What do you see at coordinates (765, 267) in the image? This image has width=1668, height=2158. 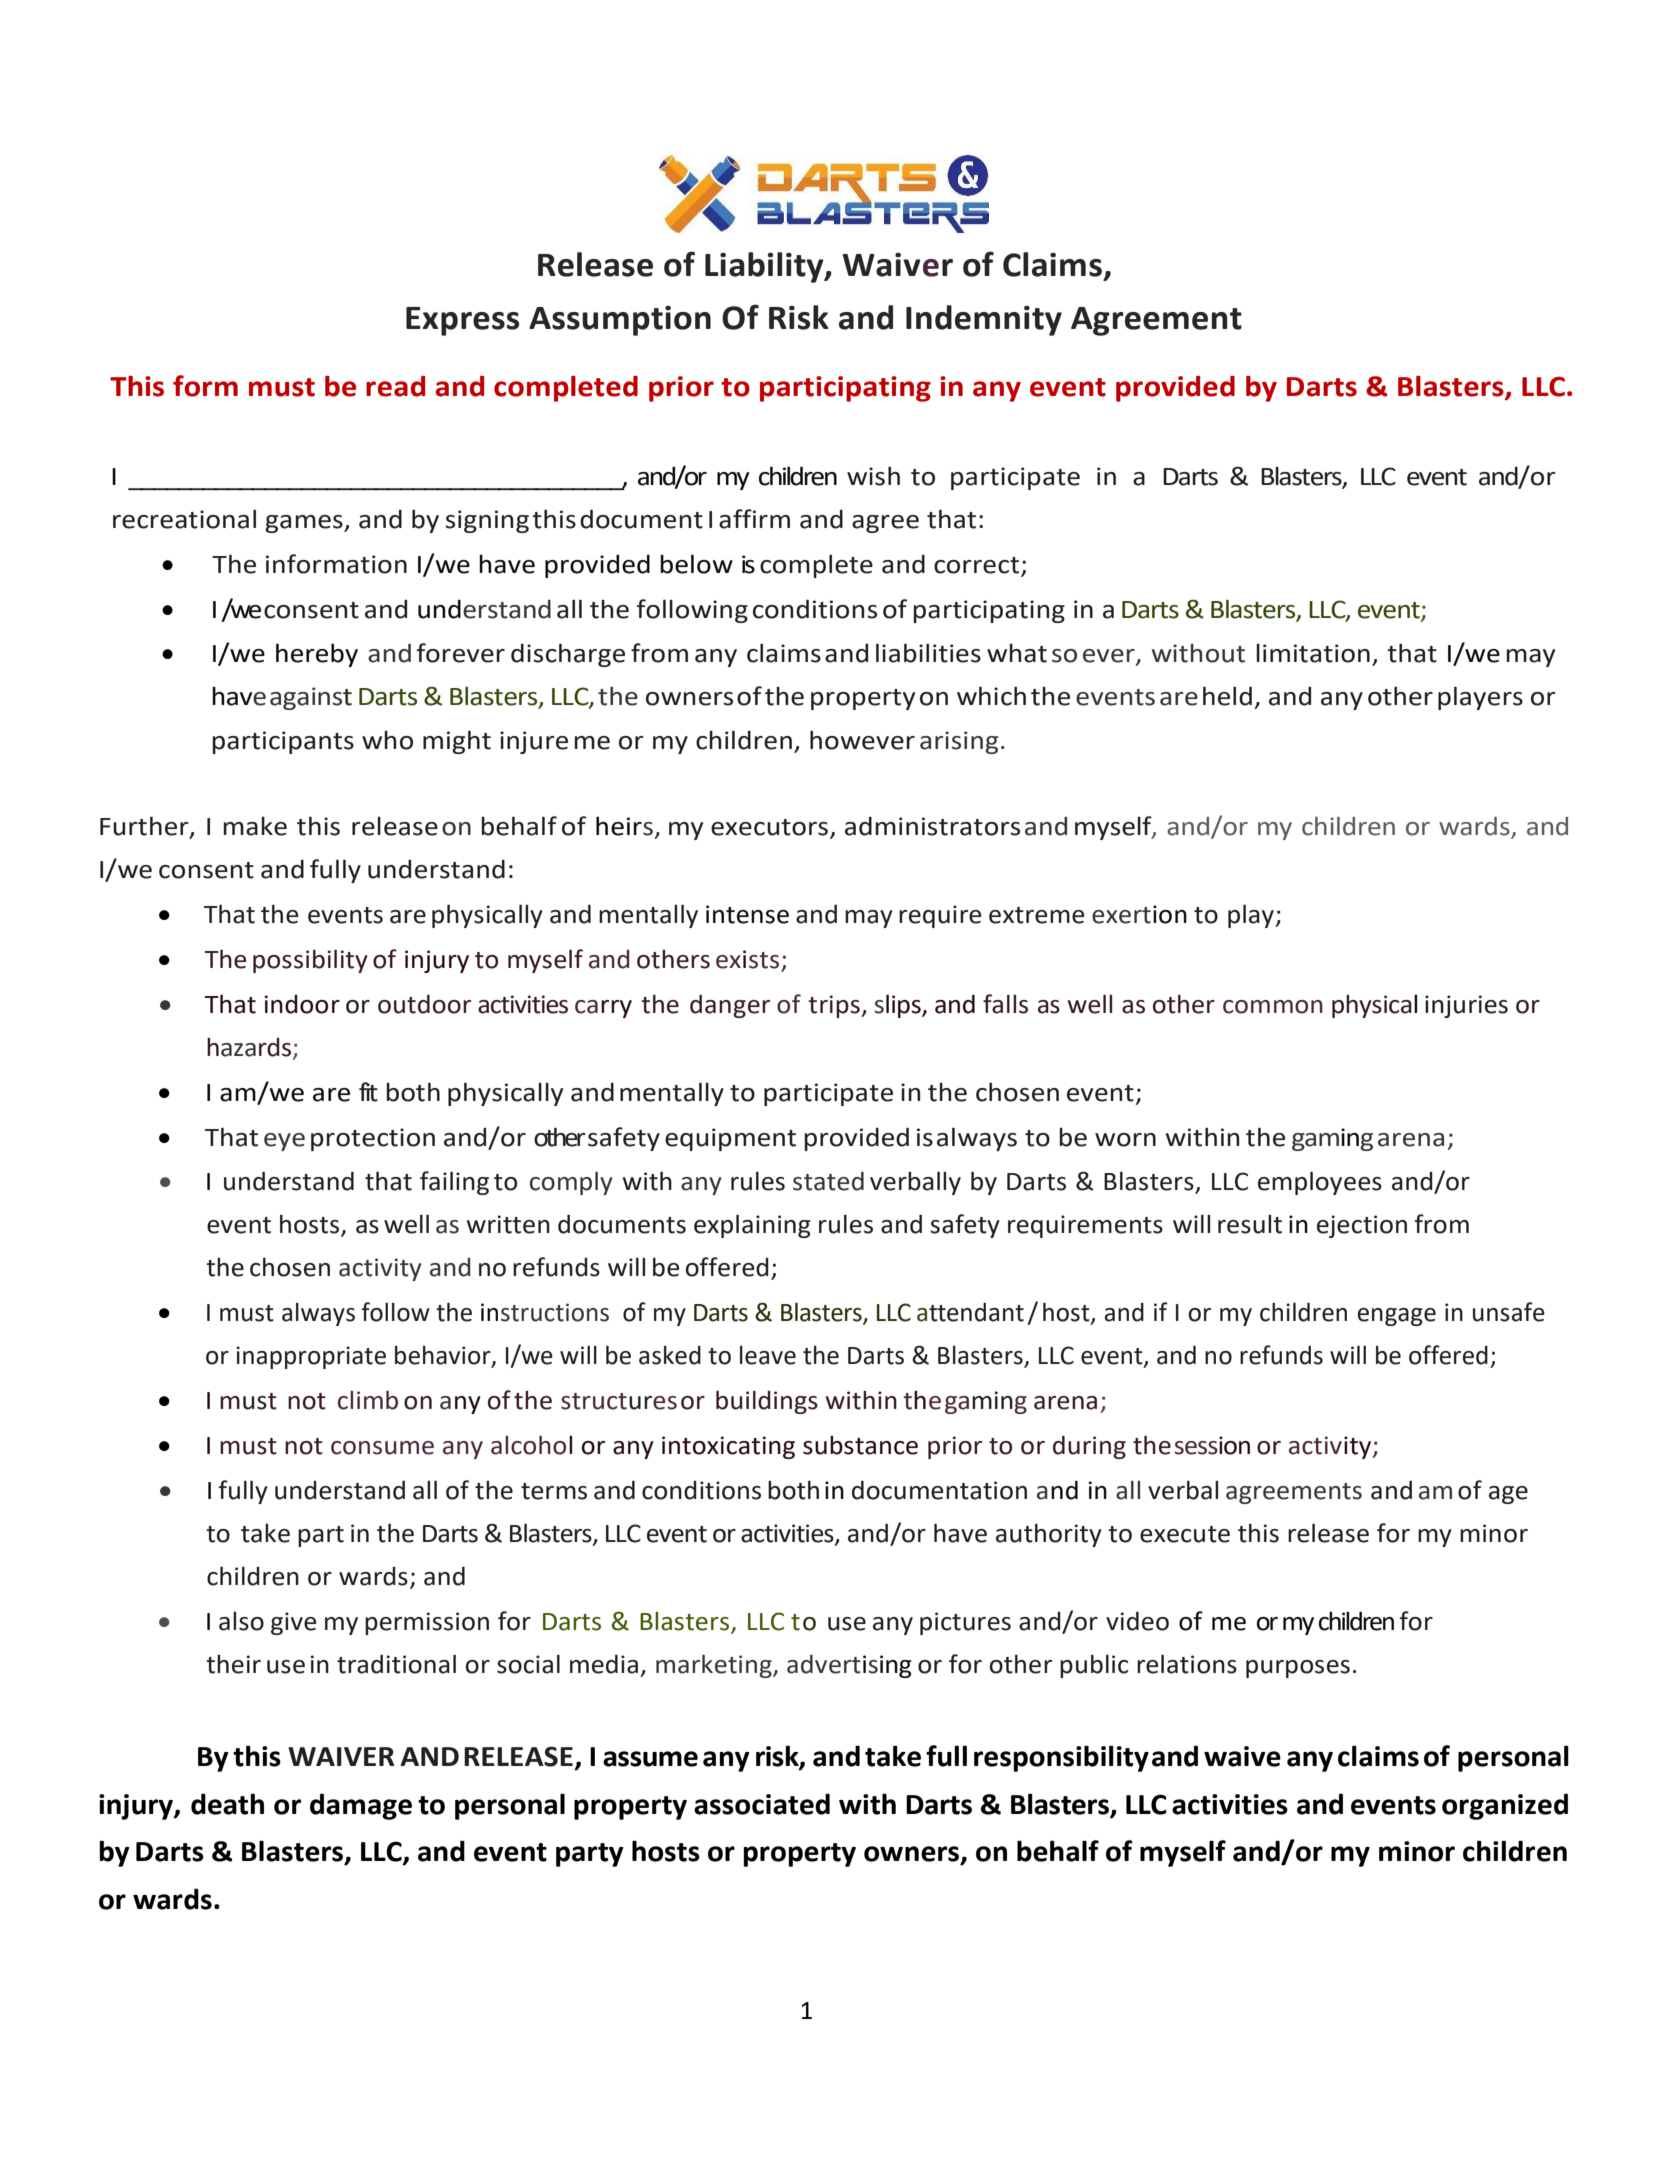 I see `Liability` at bounding box center [765, 267].
